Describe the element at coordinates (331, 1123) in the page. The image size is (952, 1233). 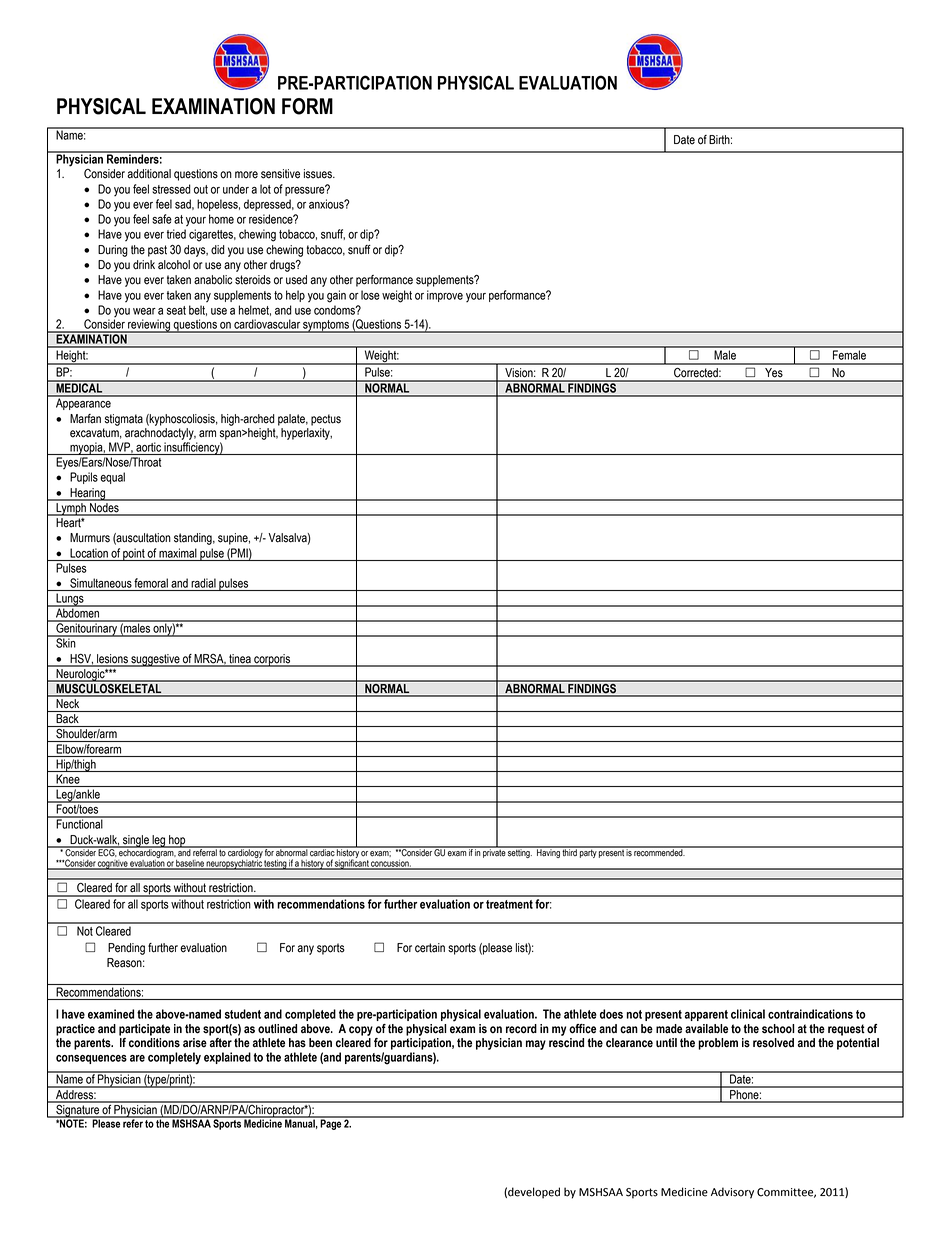
I see `Page` at that location.
